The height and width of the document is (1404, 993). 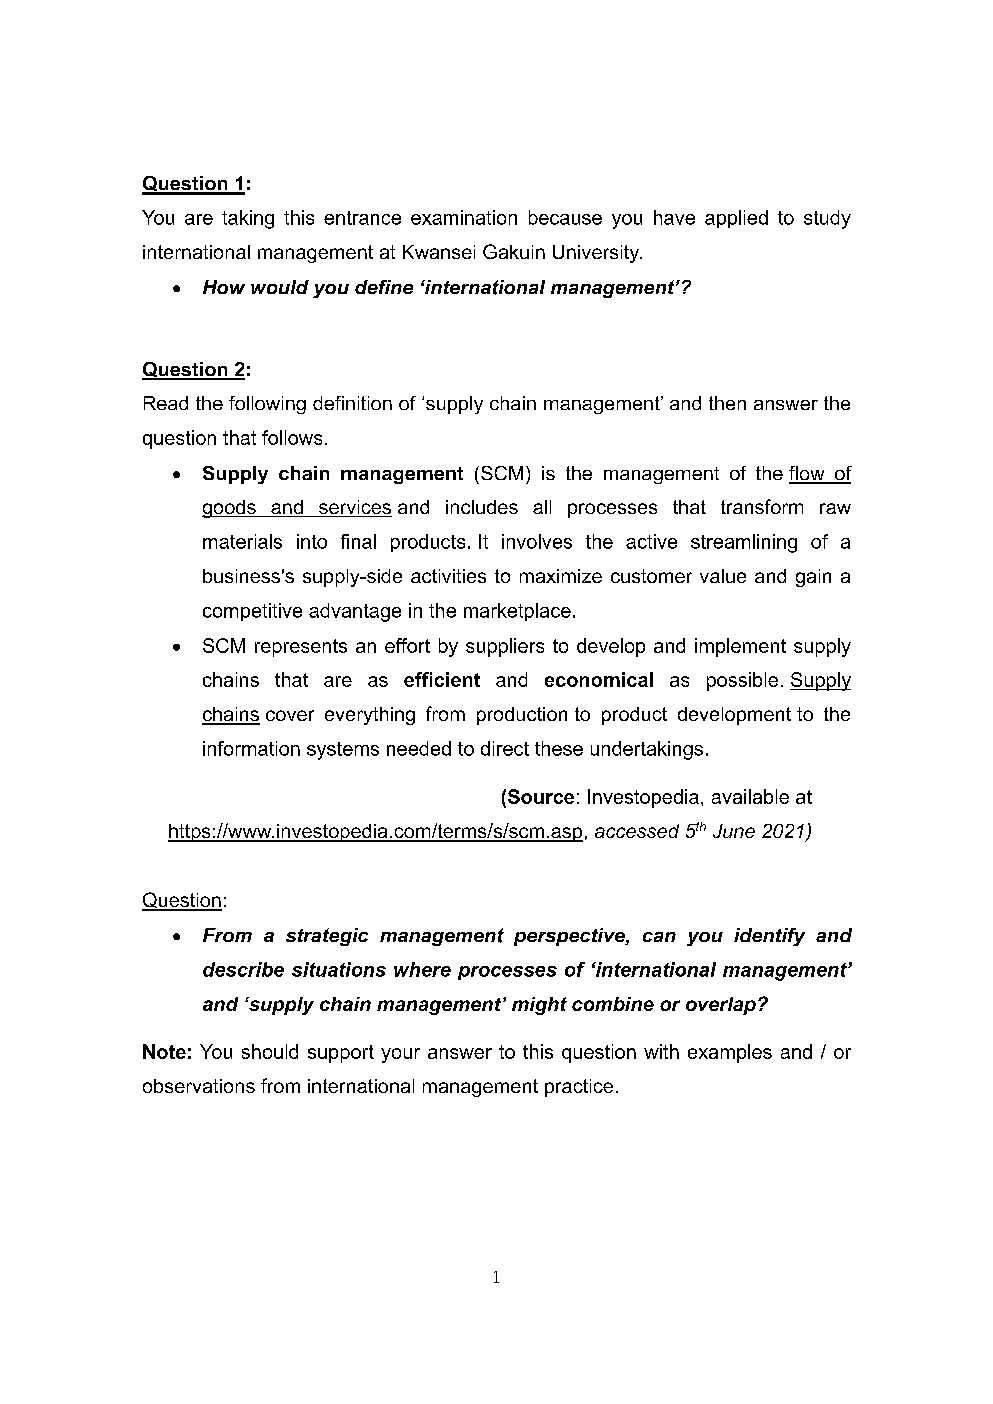 What do you see at coordinates (482, 507) in the document?
I see `includes` at bounding box center [482, 507].
